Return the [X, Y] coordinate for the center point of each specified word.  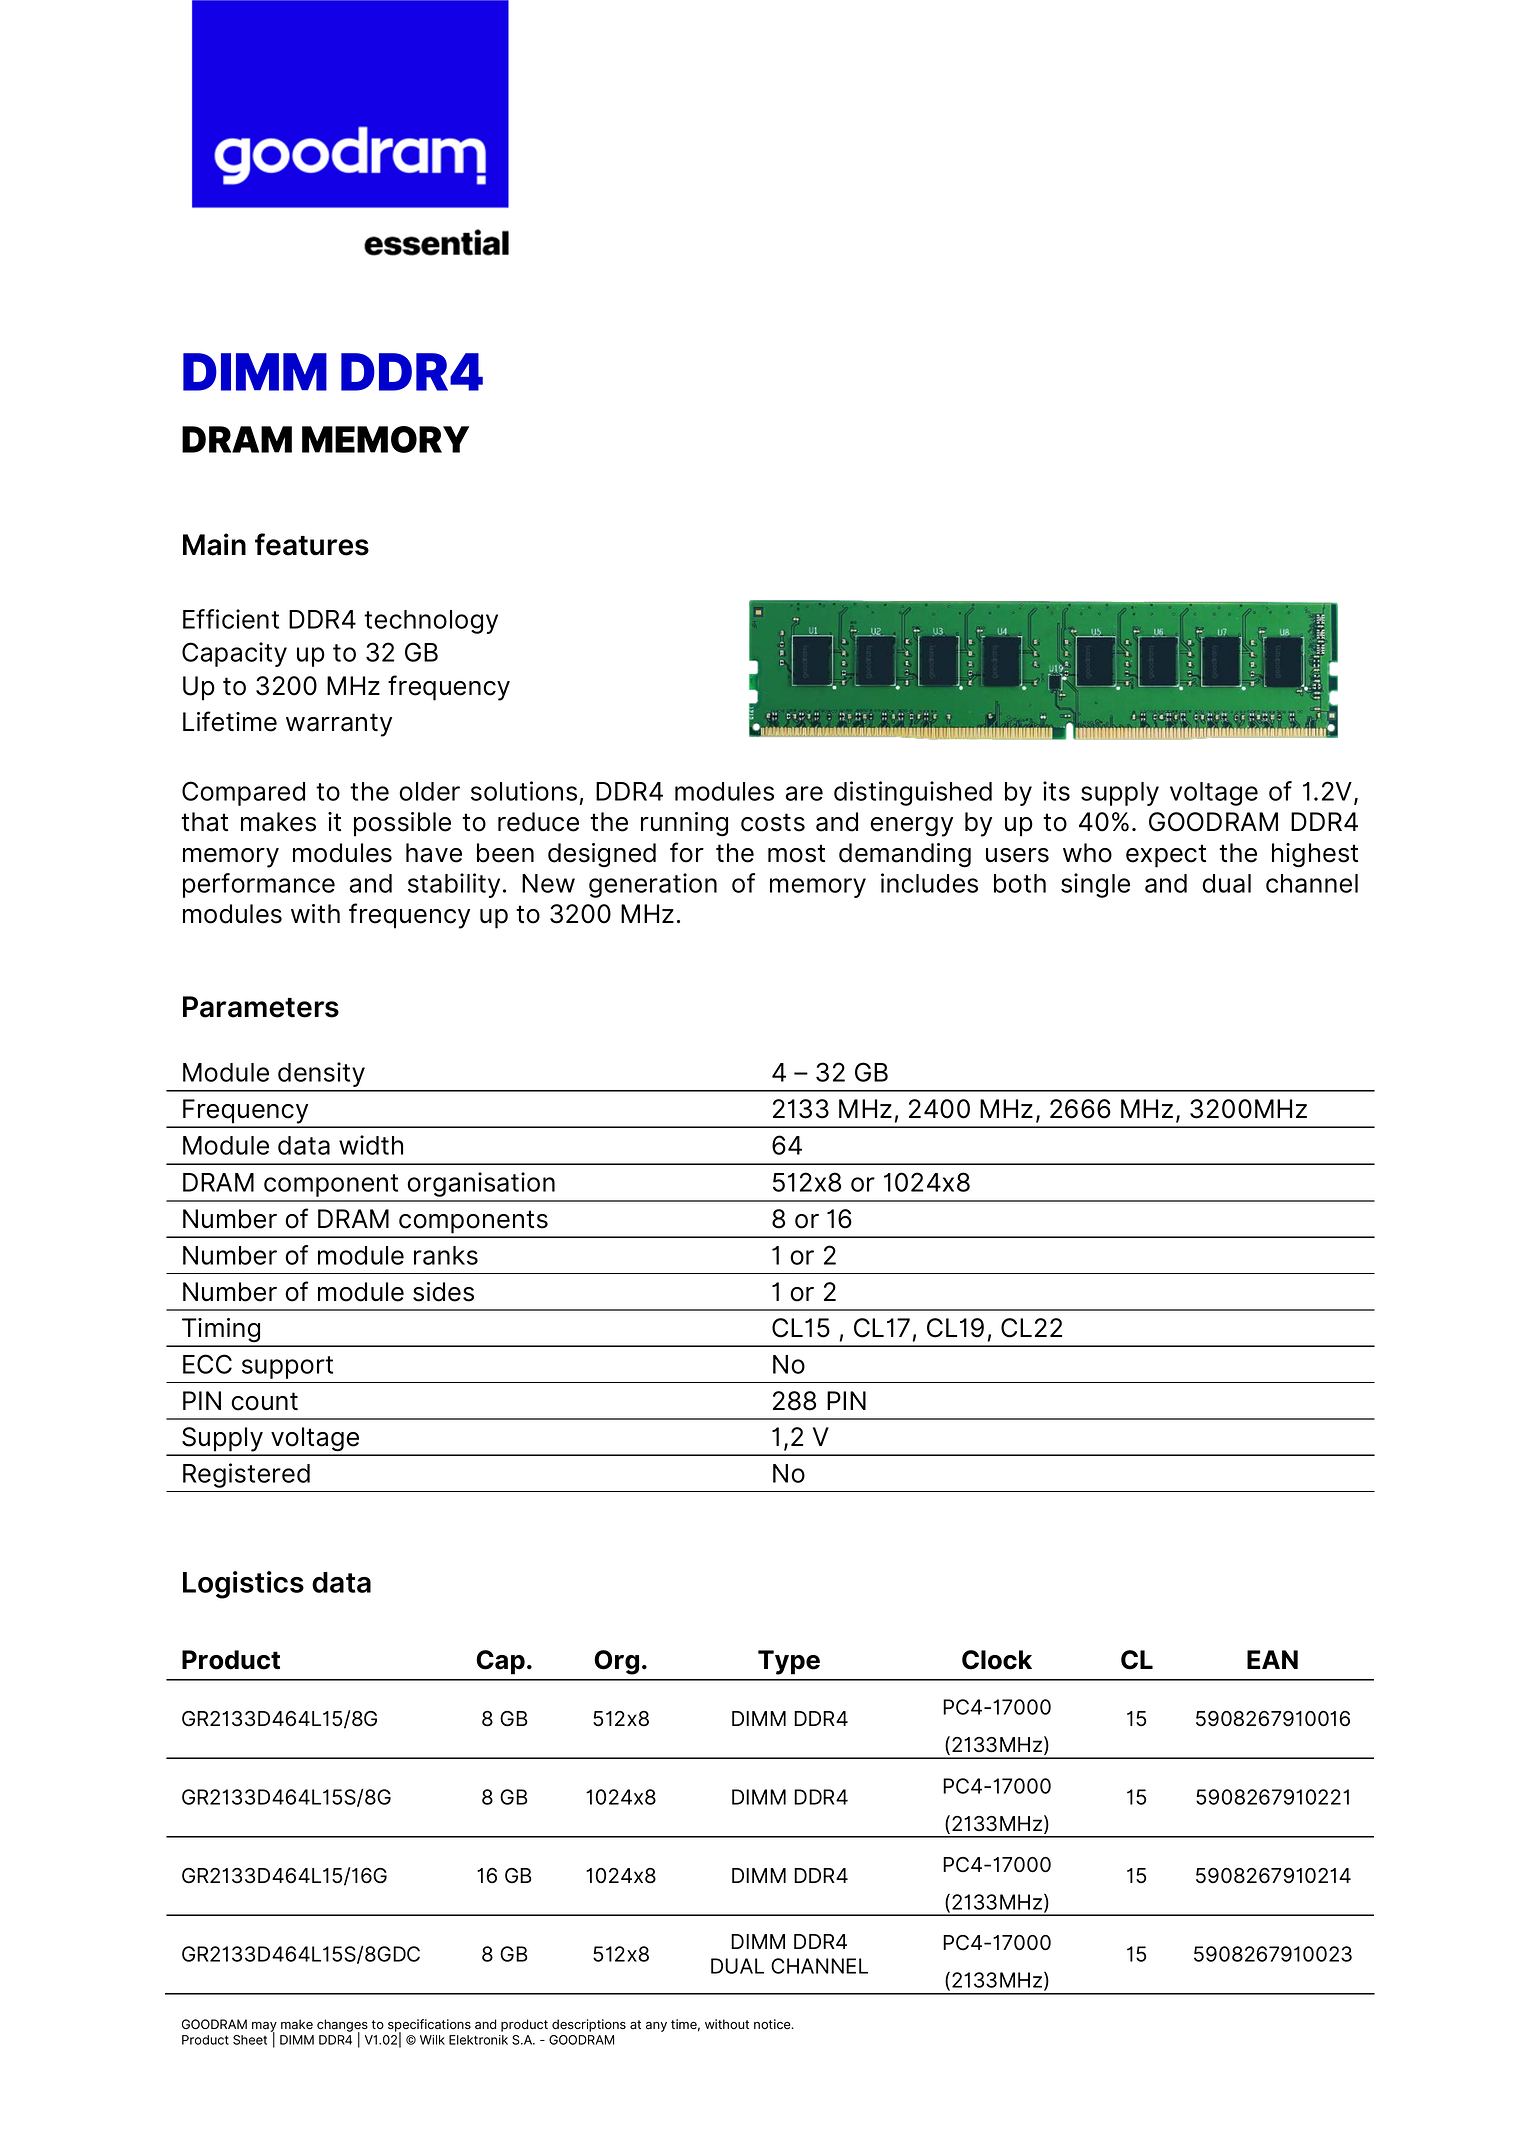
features [312, 544]
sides [443, 1292]
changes [342, 2026]
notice [773, 2024]
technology [431, 622]
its [1056, 791]
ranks [446, 1255]
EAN [1272, 1659]
